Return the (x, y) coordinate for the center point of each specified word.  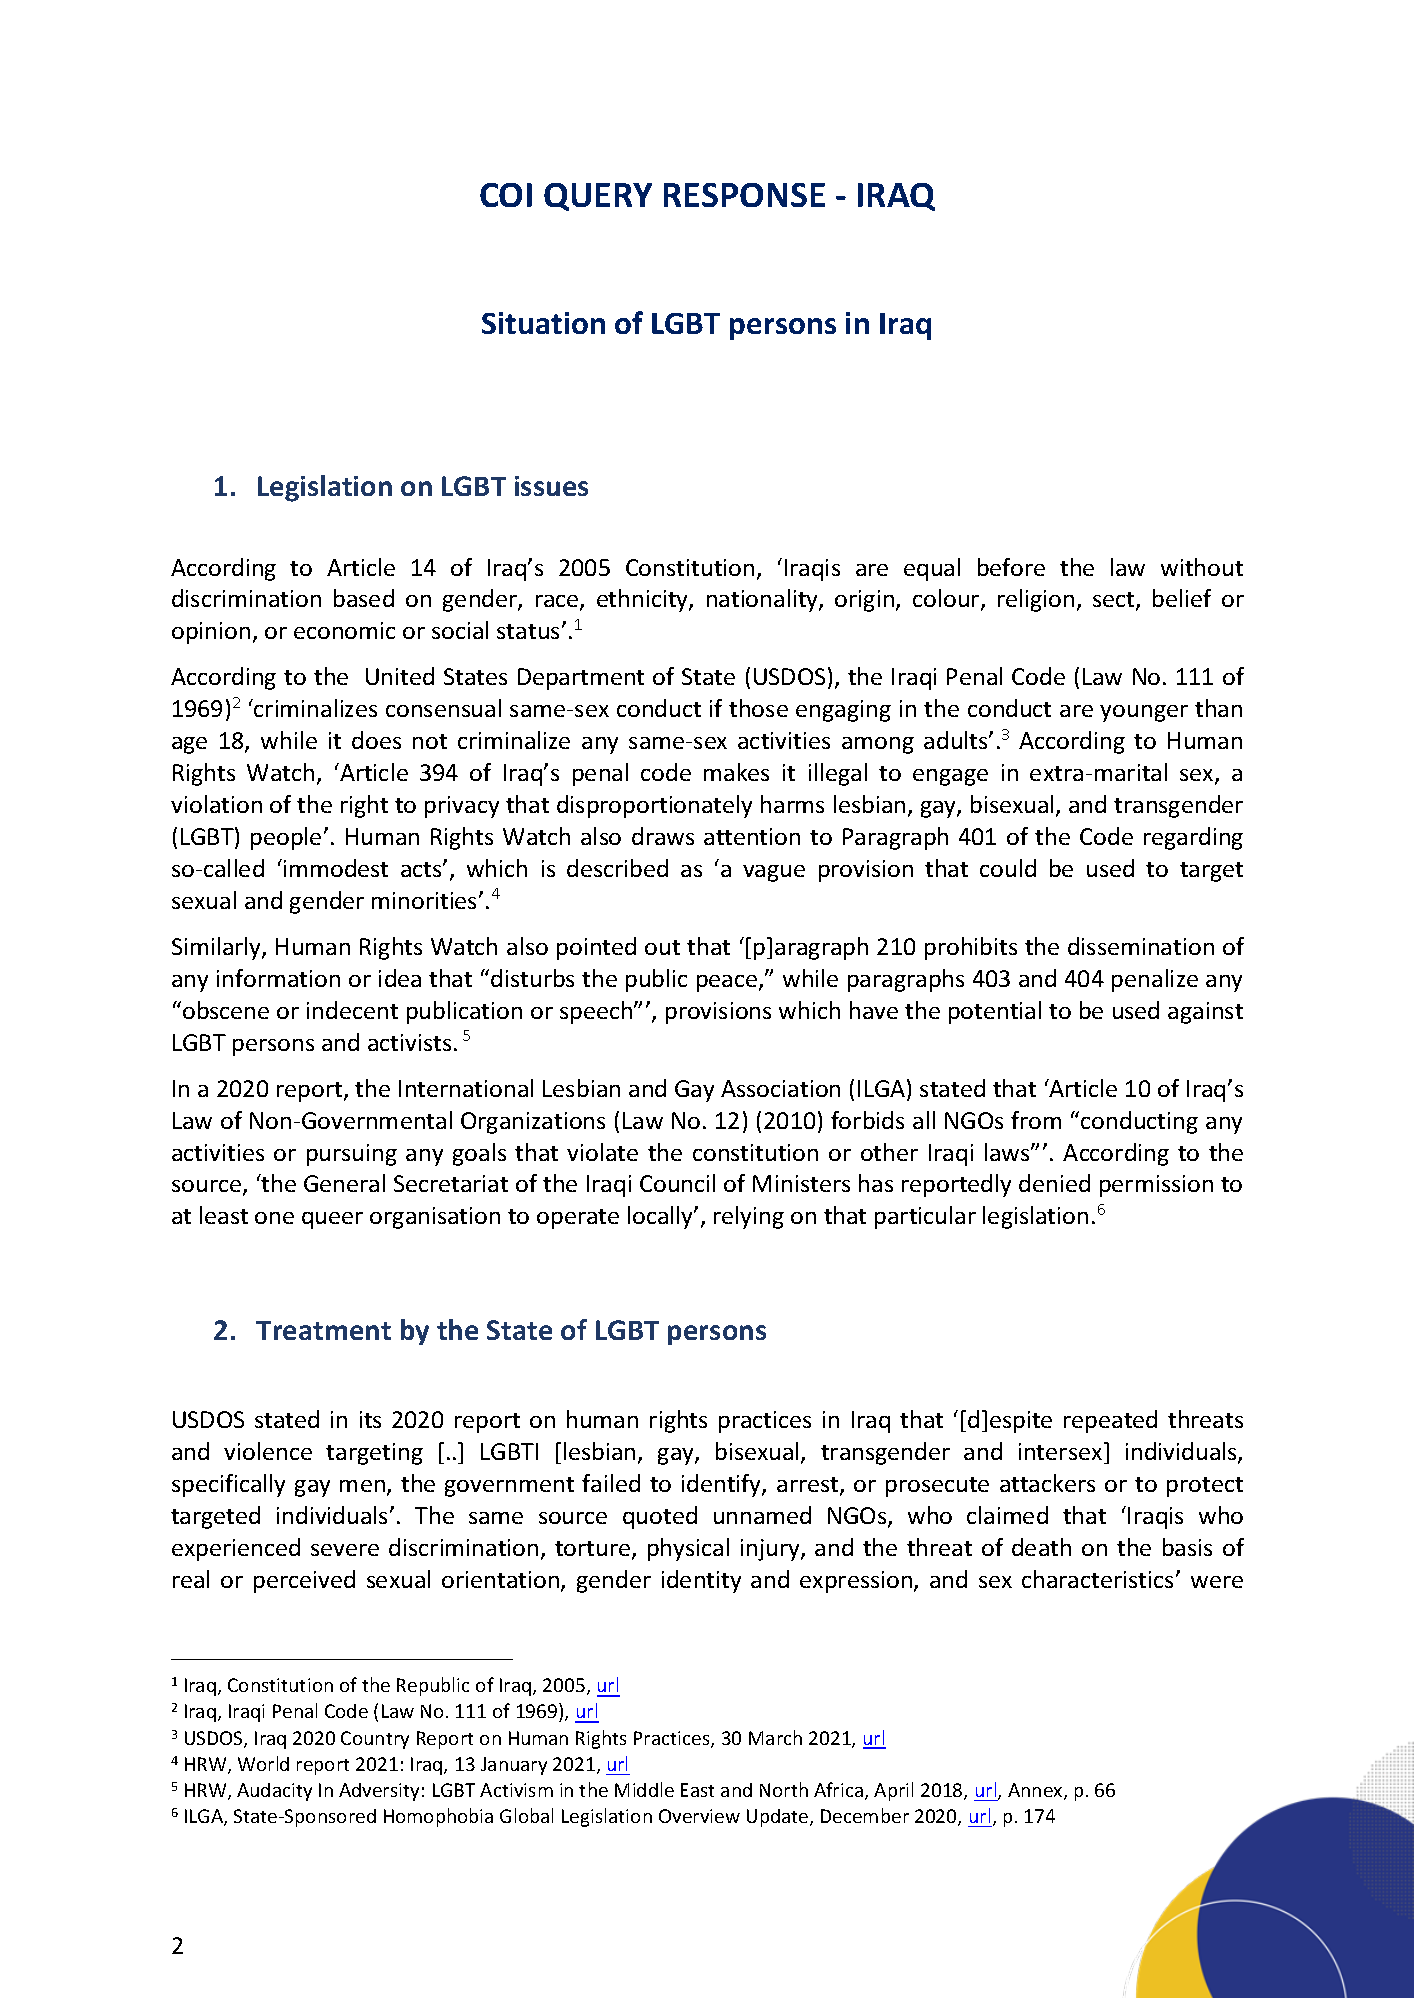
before (1011, 567)
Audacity (274, 1792)
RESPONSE (744, 195)
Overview (699, 1816)
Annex (1036, 1791)
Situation (543, 323)
